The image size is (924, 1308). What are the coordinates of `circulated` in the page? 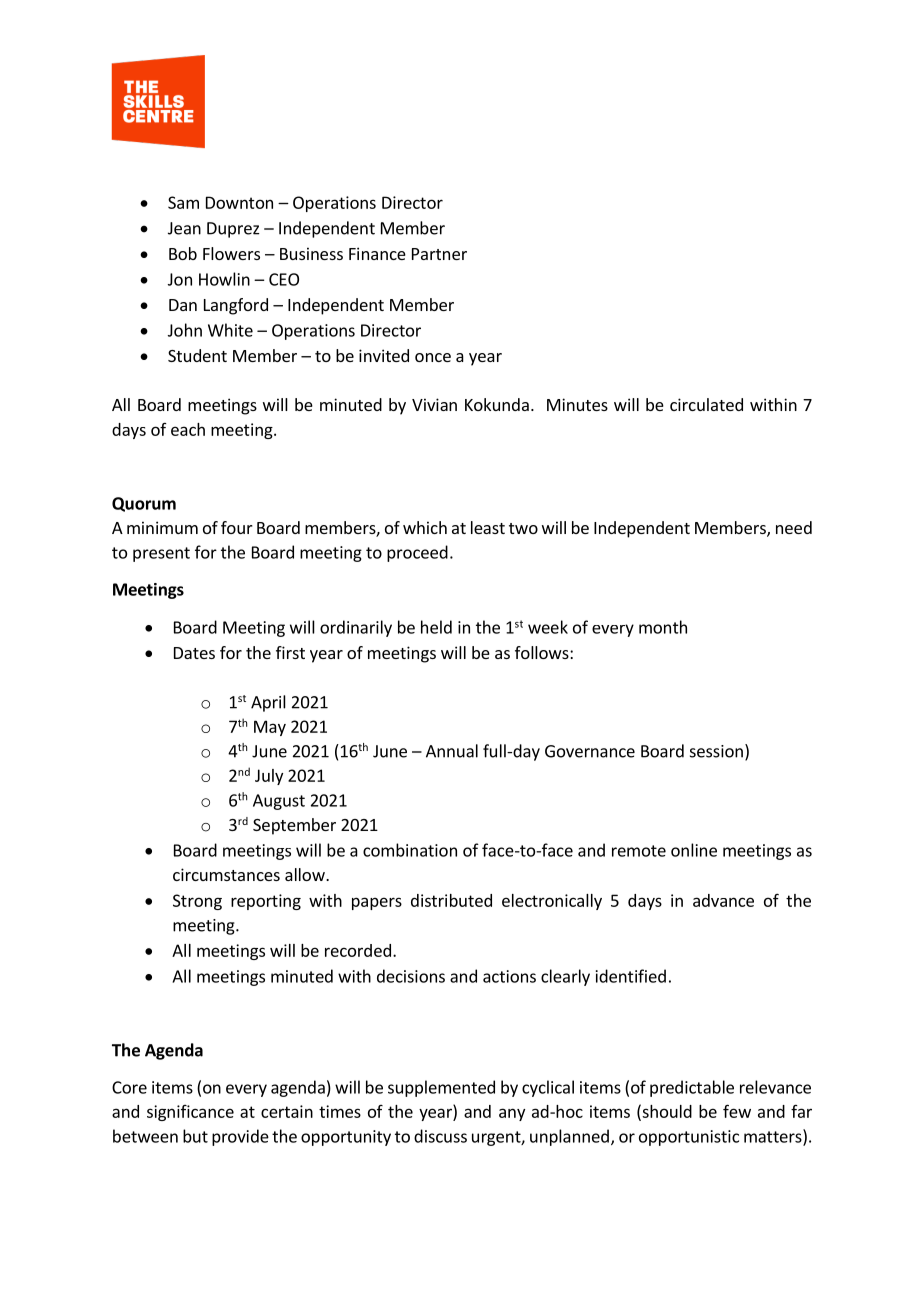 It's located at (706, 404).
